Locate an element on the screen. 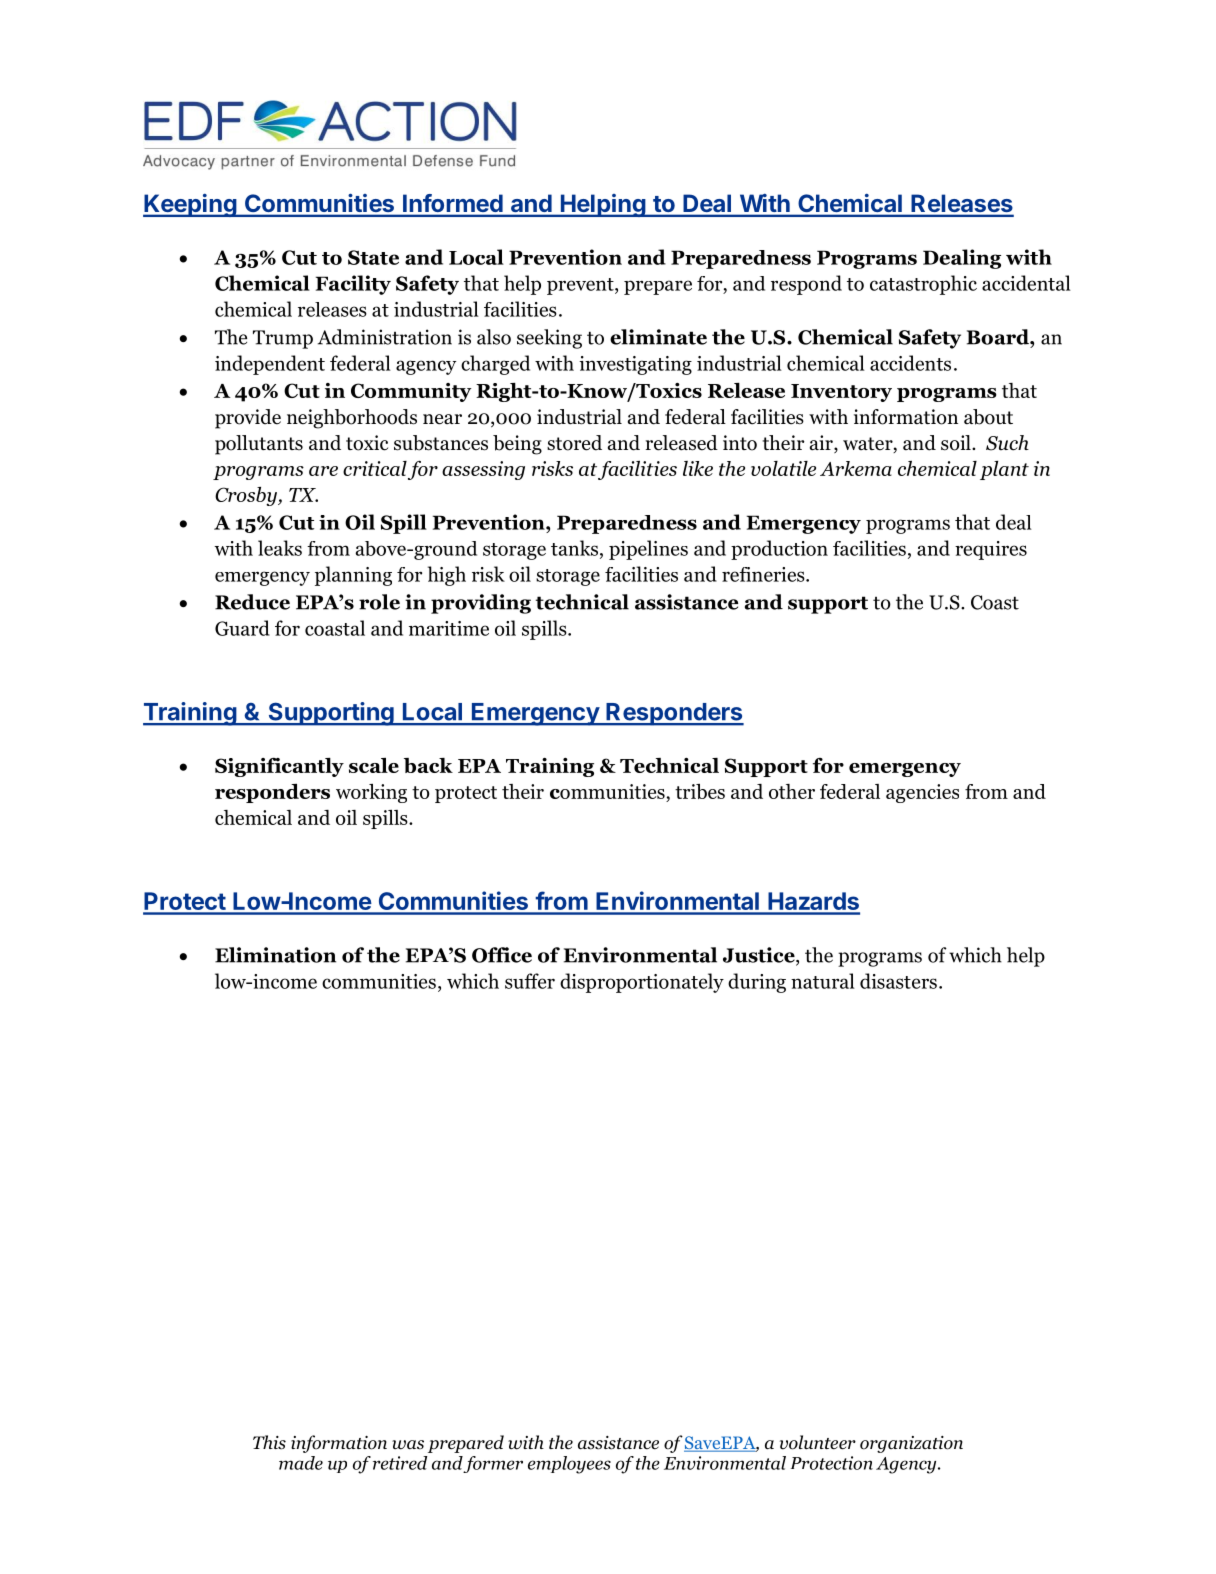 Image resolution: width=1216 pixels, height=1574 pixels. catastrophic is located at coordinates (923, 285).
